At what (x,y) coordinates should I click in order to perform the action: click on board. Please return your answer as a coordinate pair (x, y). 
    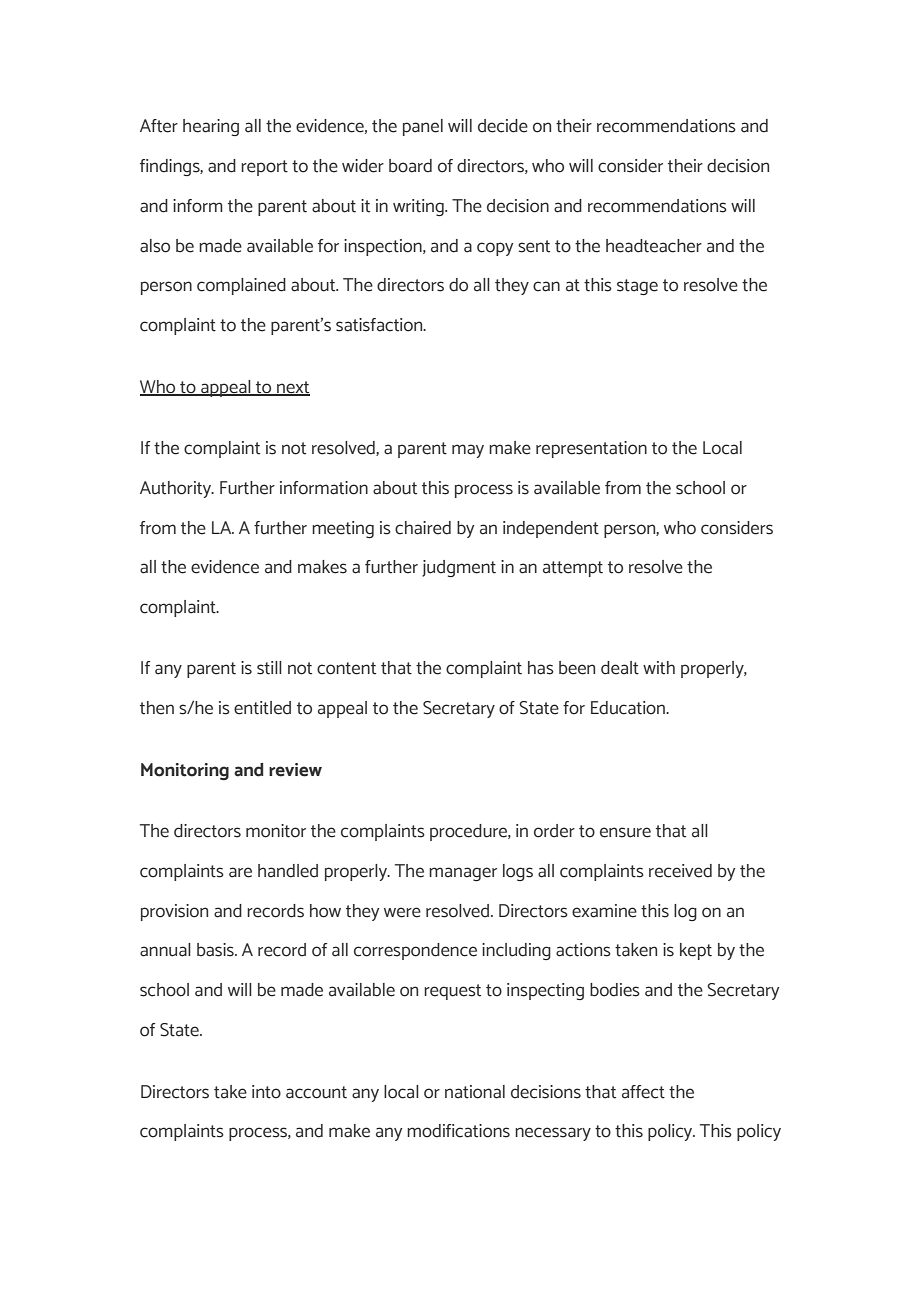
    Looking at the image, I should click on (410, 166).
